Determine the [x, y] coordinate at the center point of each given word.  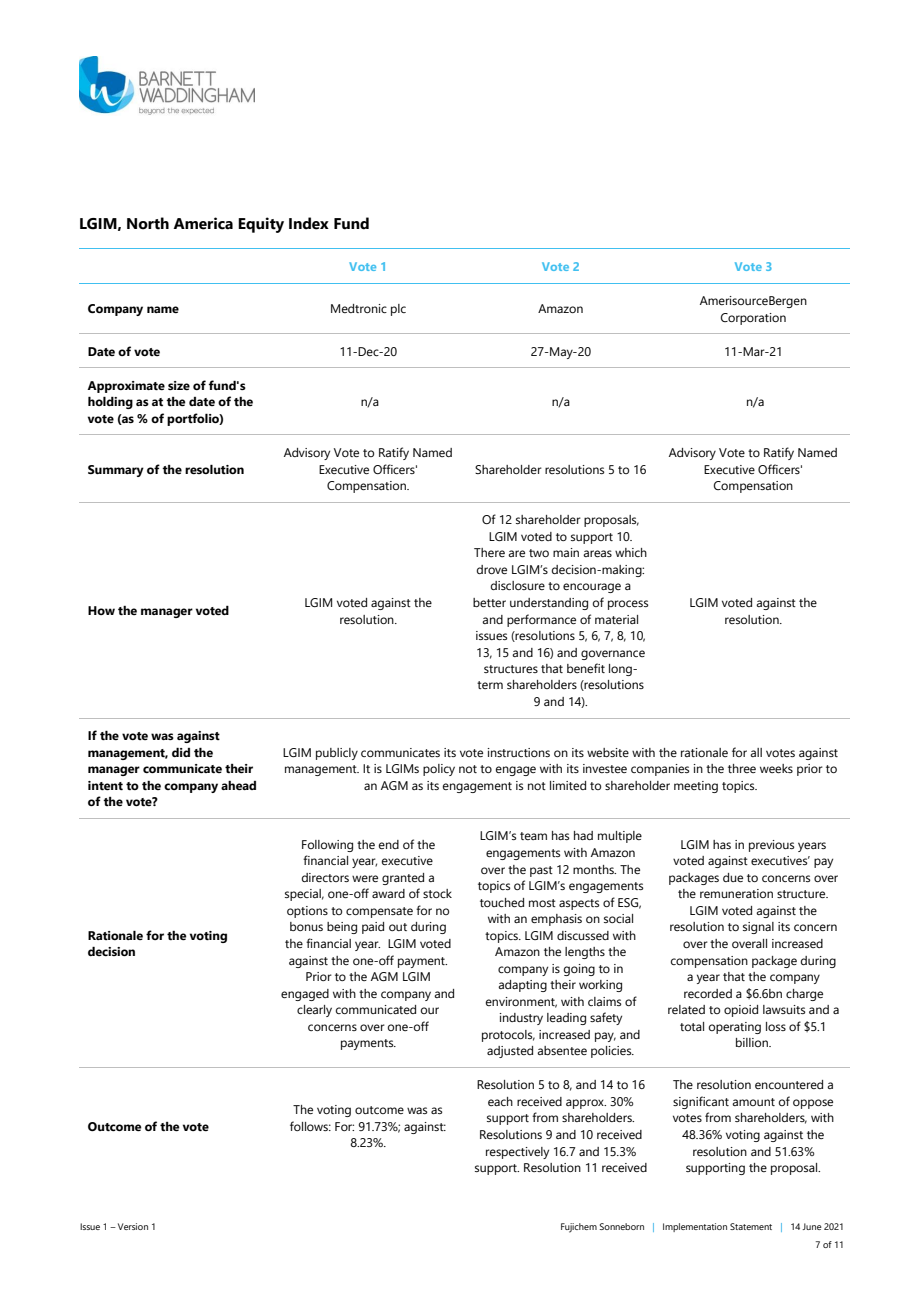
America [203, 223]
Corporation [753, 319]
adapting [522, 986]
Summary [116, 471]
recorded [708, 993]
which [631, 552]
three [742, 768]
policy [439, 770]
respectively [517, 1153]
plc [398, 310]
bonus [306, 926]
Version [133, 1226]
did [181, 752]
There [489, 552]
